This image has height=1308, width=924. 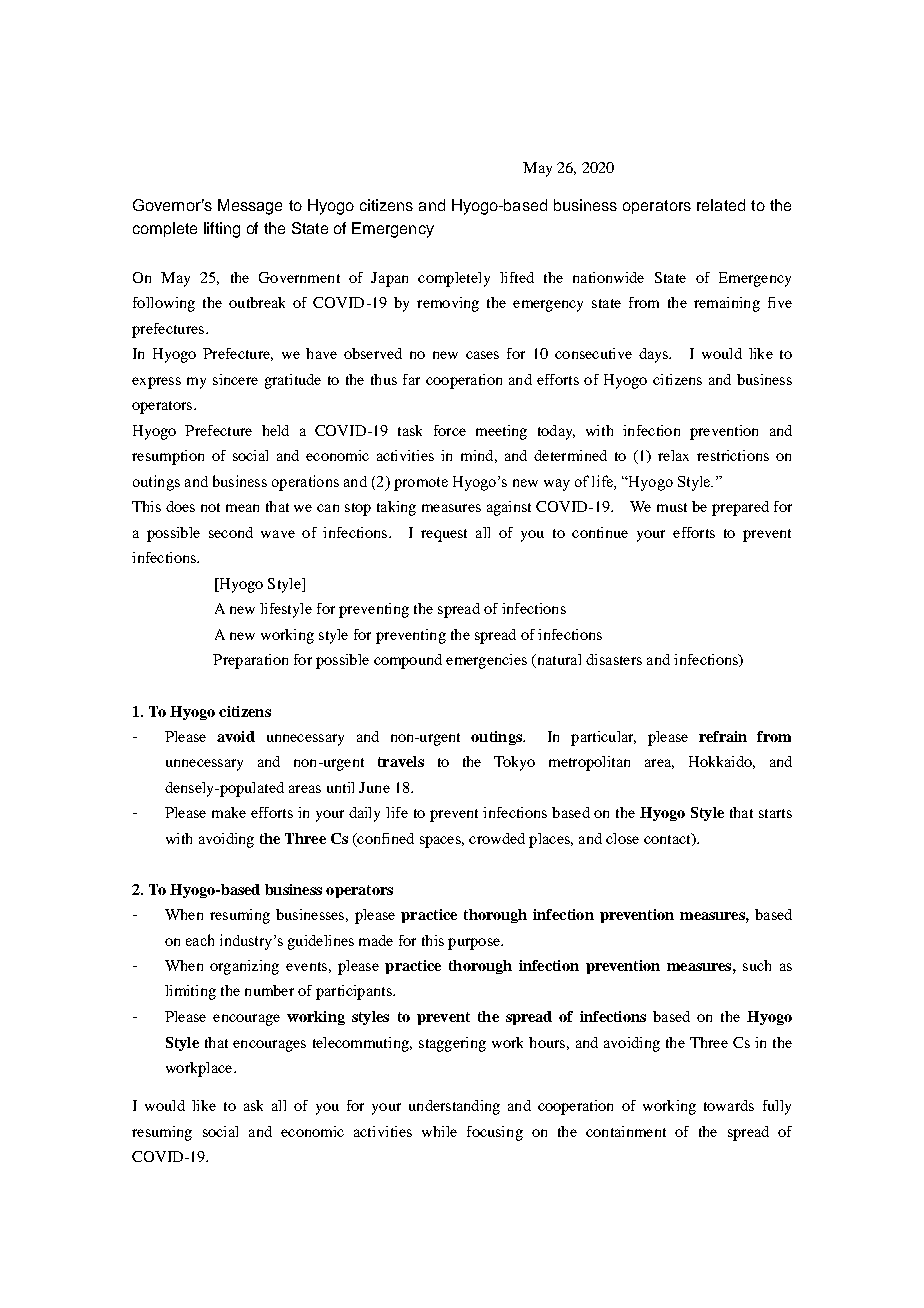 What do you see at coordinates (200, 940) in the image?
I see `each` at bounding box center [200, 940].
